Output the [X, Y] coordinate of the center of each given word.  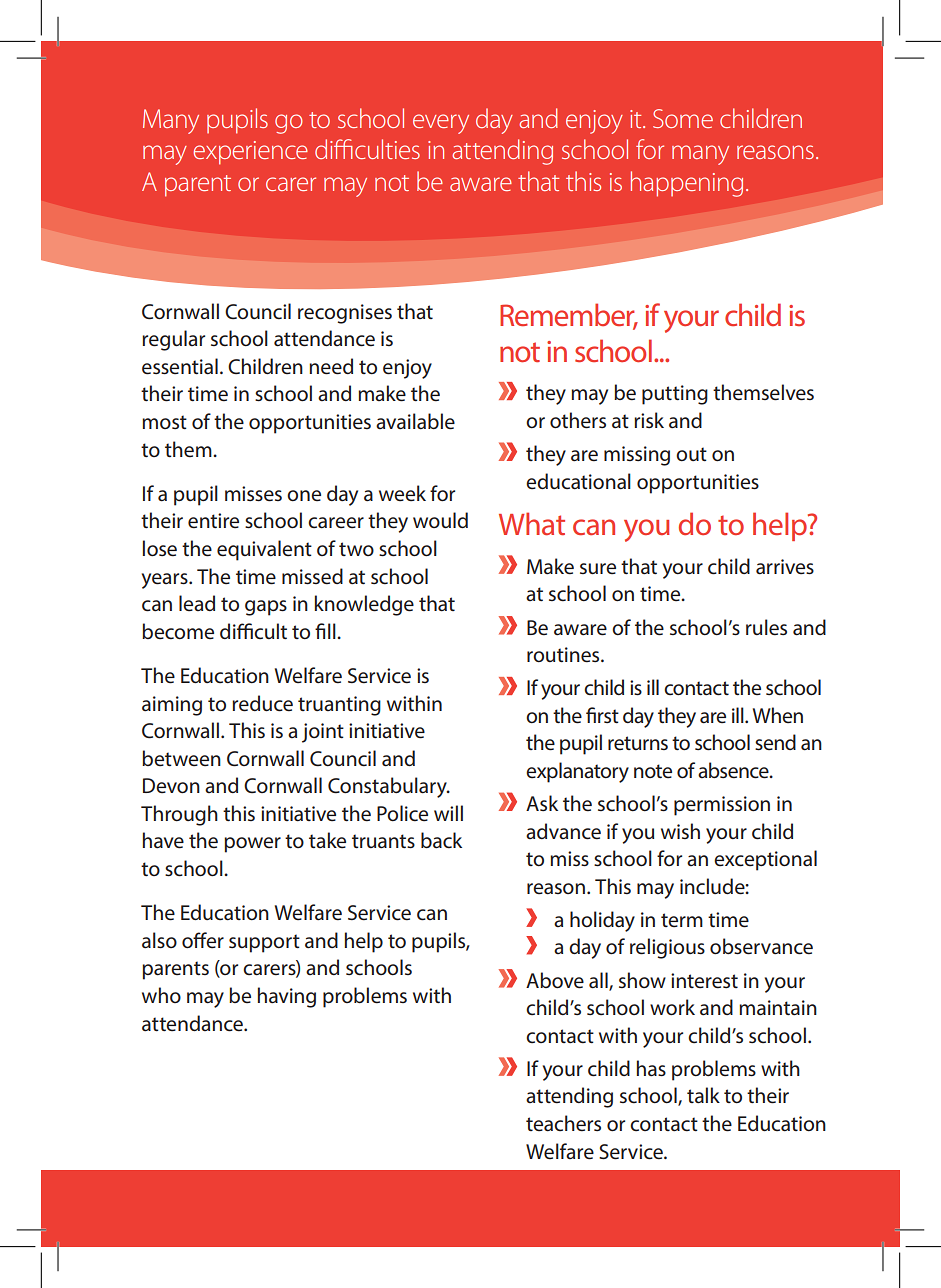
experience [250, 153]
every [441, 124]
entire [213, 521]
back [441, 840]
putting [675, 395]
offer [203, 940]
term [682, 920]
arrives [785, 567]
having [287, 997]
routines [564, 655]
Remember [568, 316]
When [778, 715]
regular [173, 340]
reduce [262, 703]
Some [683, 118]
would [440, 520]
